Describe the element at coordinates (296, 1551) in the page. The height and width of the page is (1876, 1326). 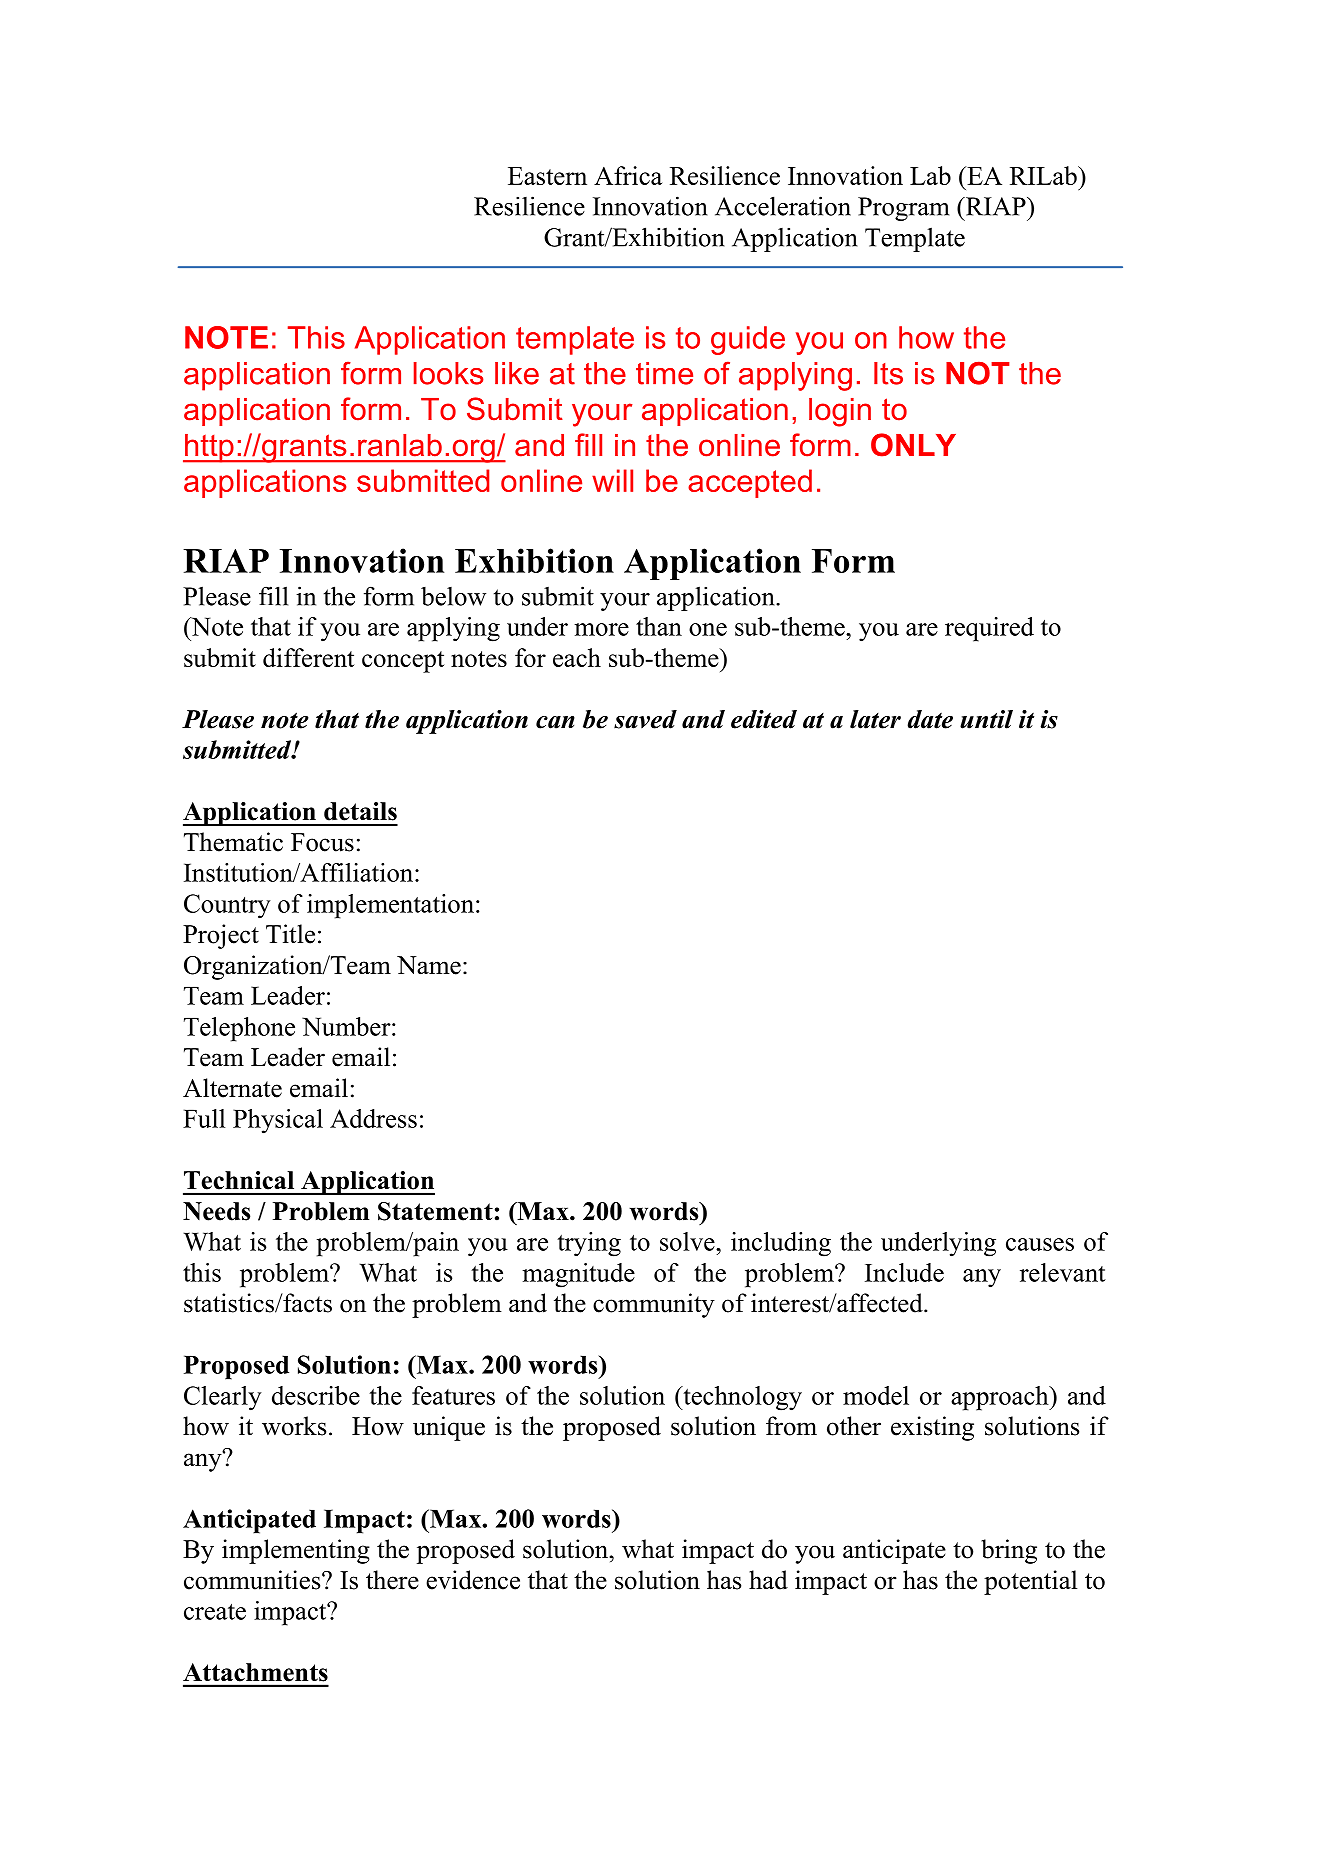
I see `implementing` at that location.
